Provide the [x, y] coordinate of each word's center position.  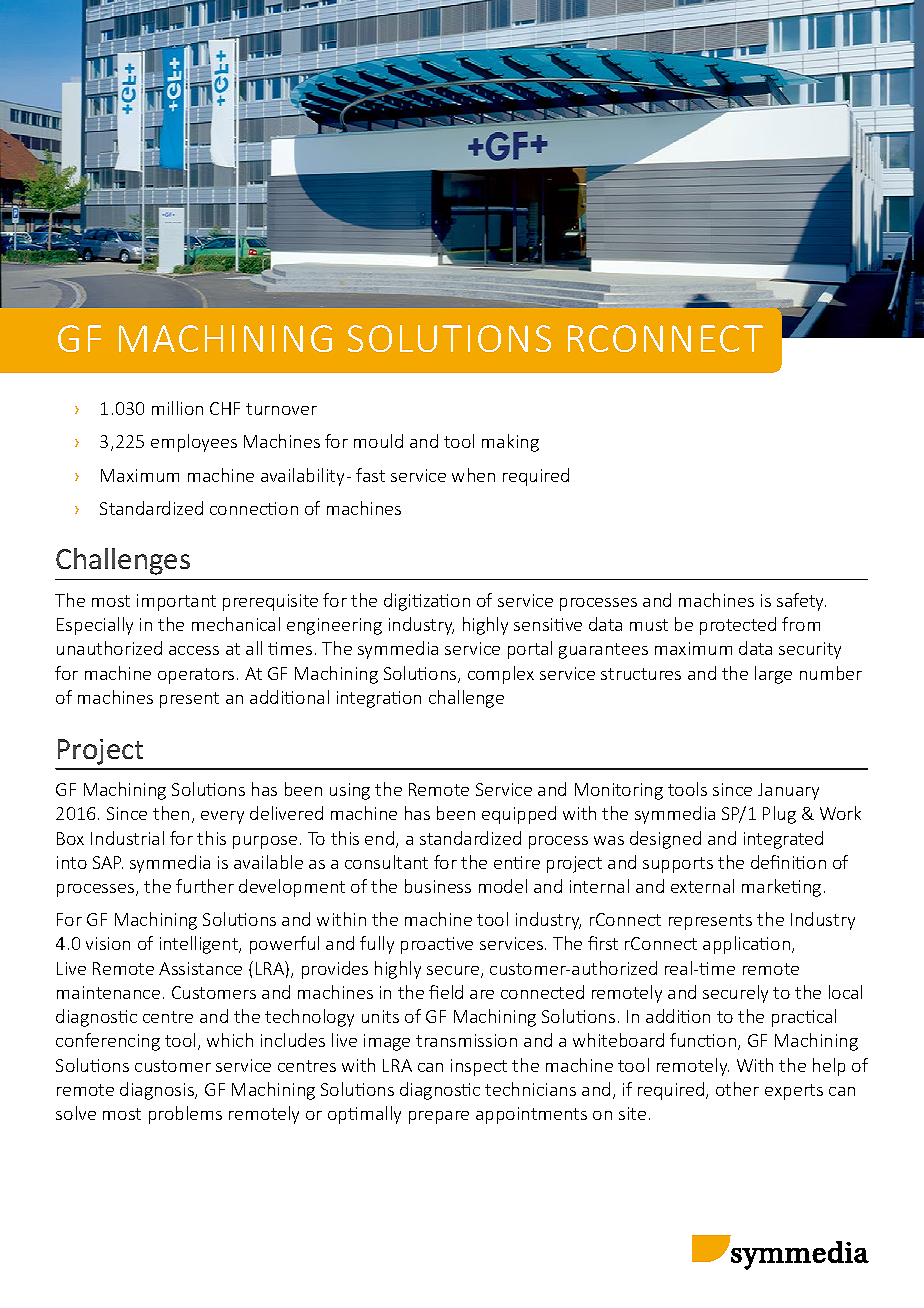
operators [196, 676]
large [773, 675]
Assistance [200, 968]
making [510, 443]
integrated [783, 840]
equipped [519, 815]
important [176, 602]
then [171, 813]
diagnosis [158, 1091]
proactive [437, 945]
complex [501, 675]
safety [801, 602]
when [473, 475]
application [748, 945]
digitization [427, 602]
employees [194, 443]
